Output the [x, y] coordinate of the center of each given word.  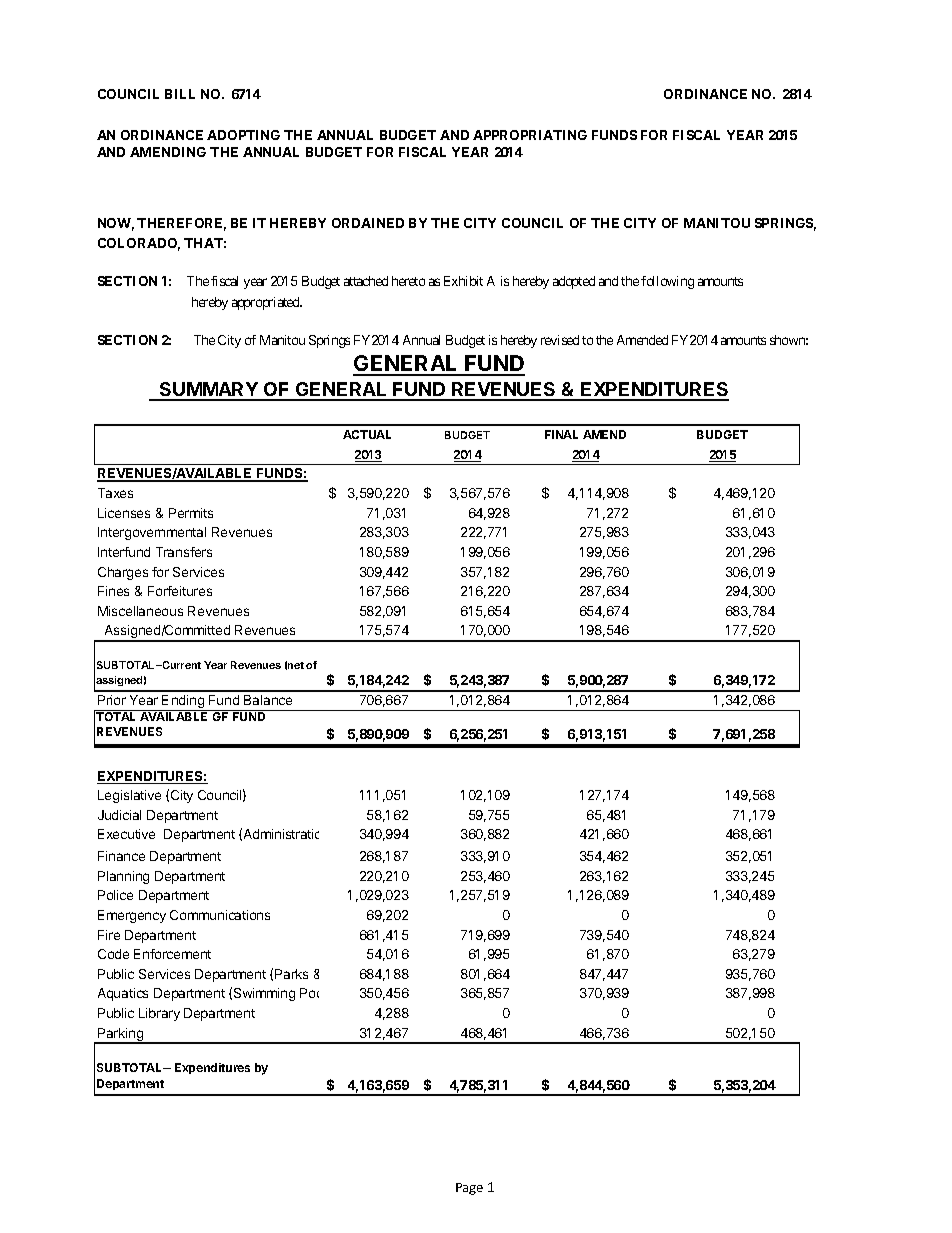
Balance [268, 700]
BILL [180, 94]
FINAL [561, 434]
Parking [120, 1036]
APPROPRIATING [530, 135]
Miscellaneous [140, 611]
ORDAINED [368, 223]
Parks [291, 974]
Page [469, 1189]
